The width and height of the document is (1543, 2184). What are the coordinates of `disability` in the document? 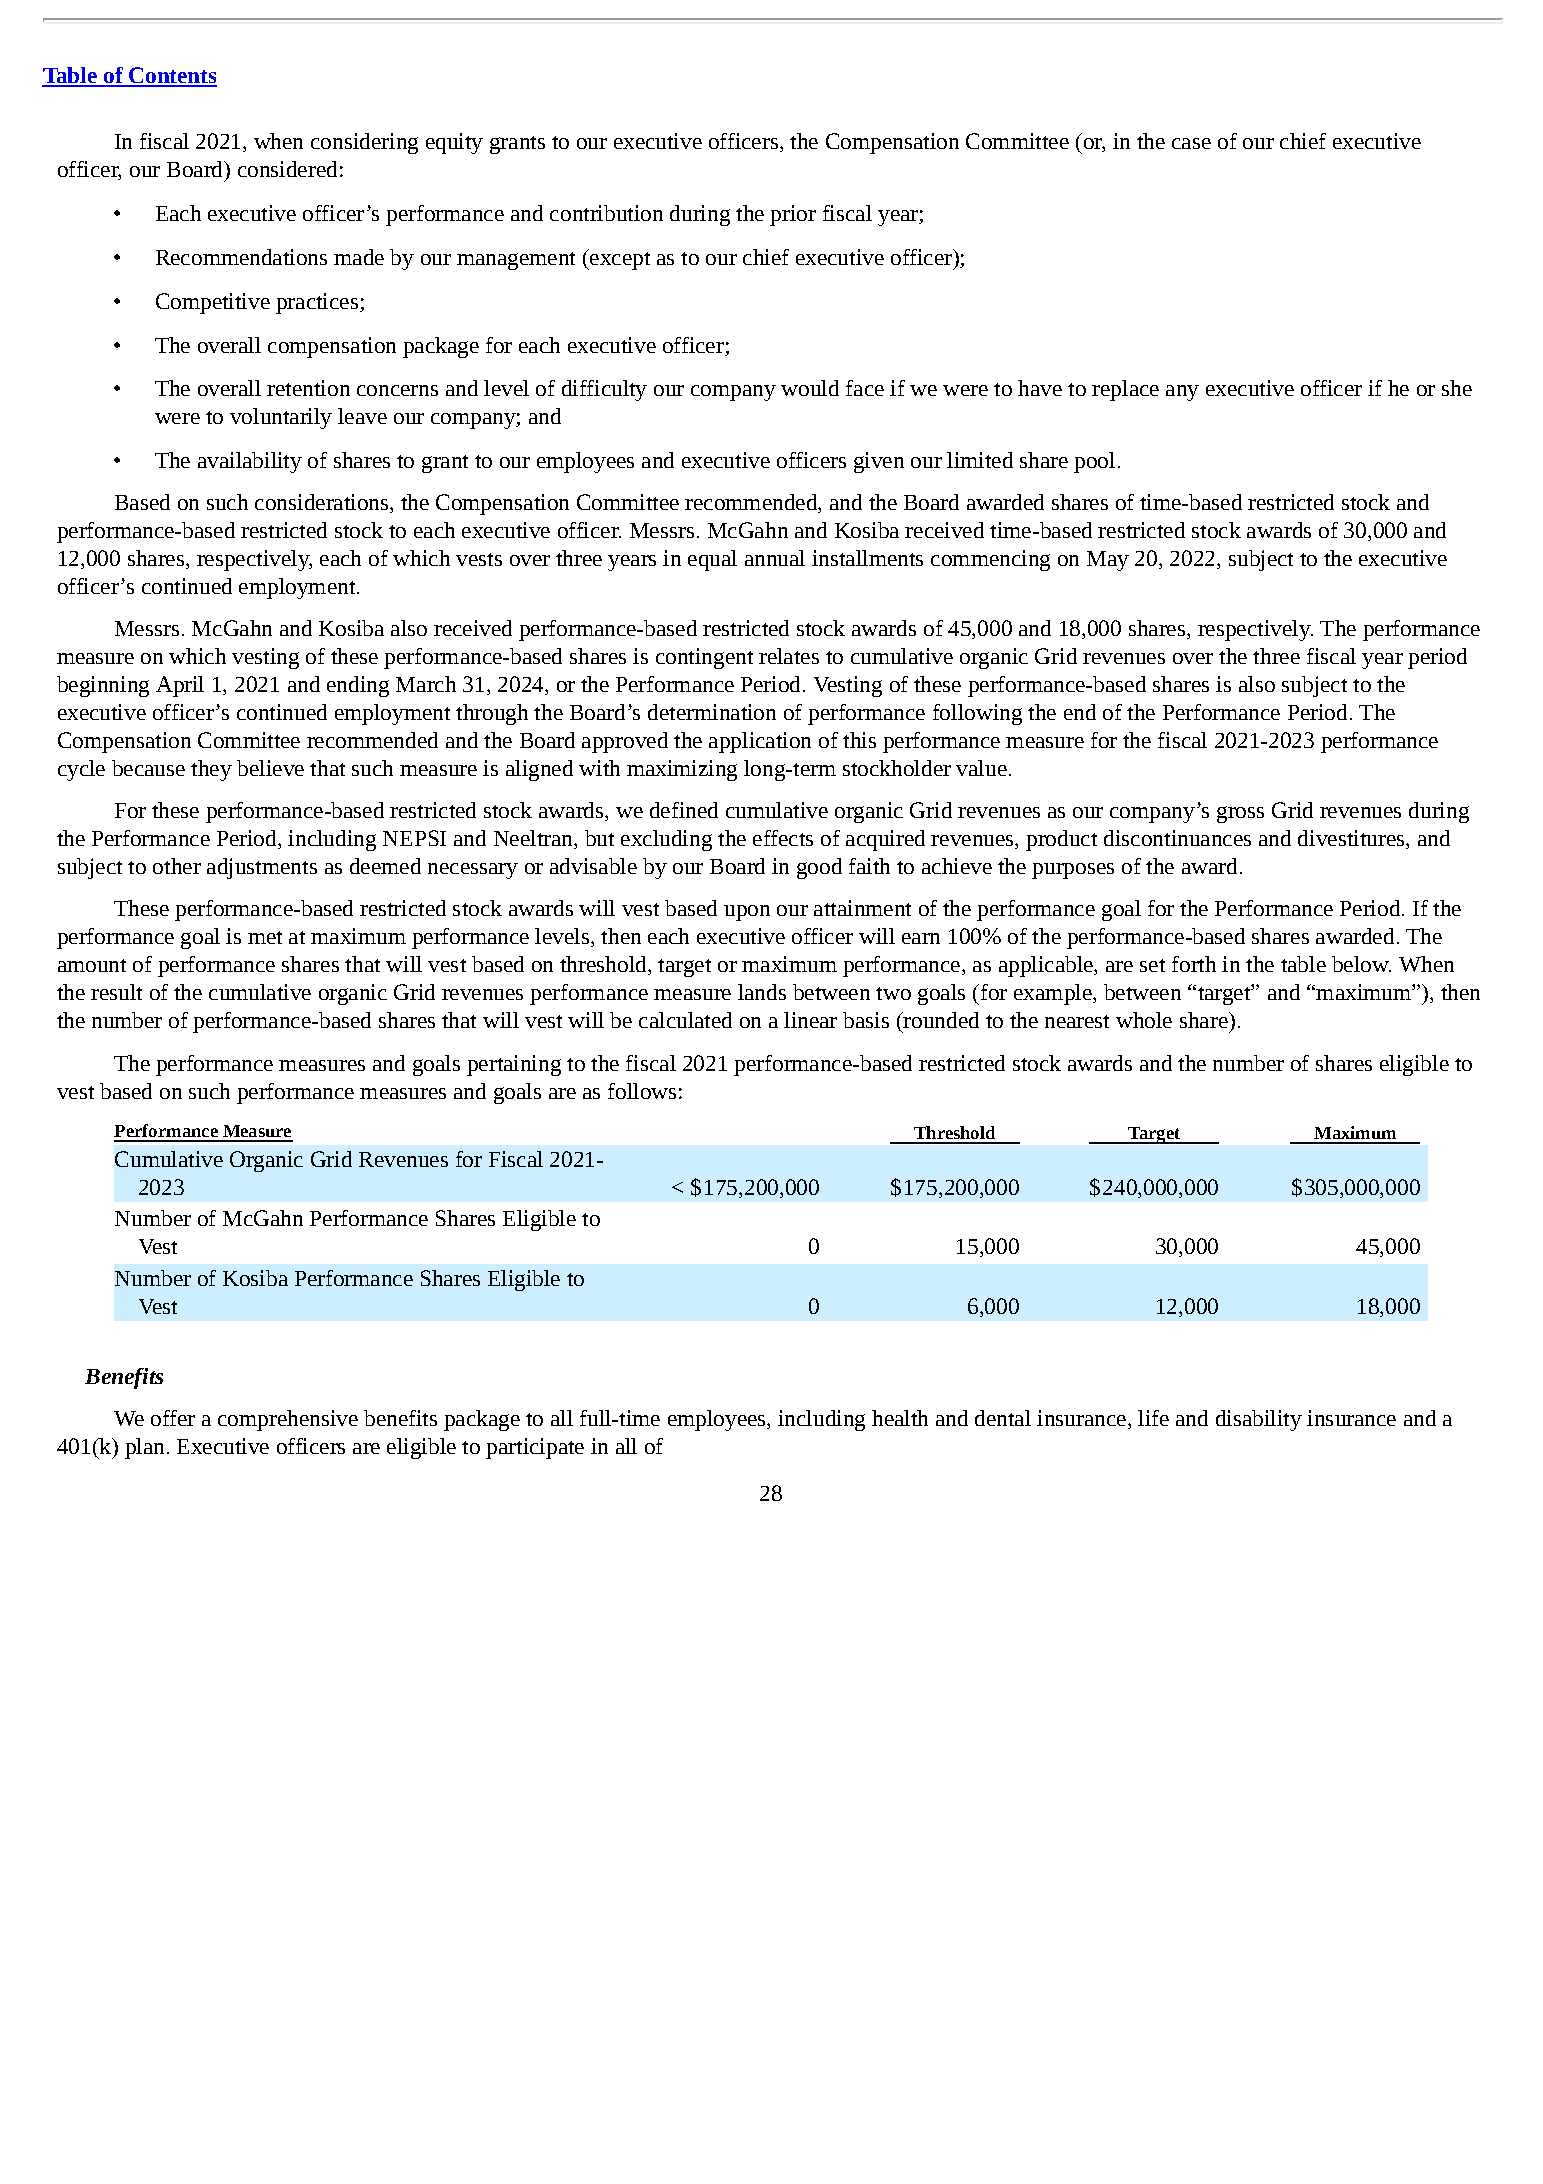 It's located at (1259, 1420).
